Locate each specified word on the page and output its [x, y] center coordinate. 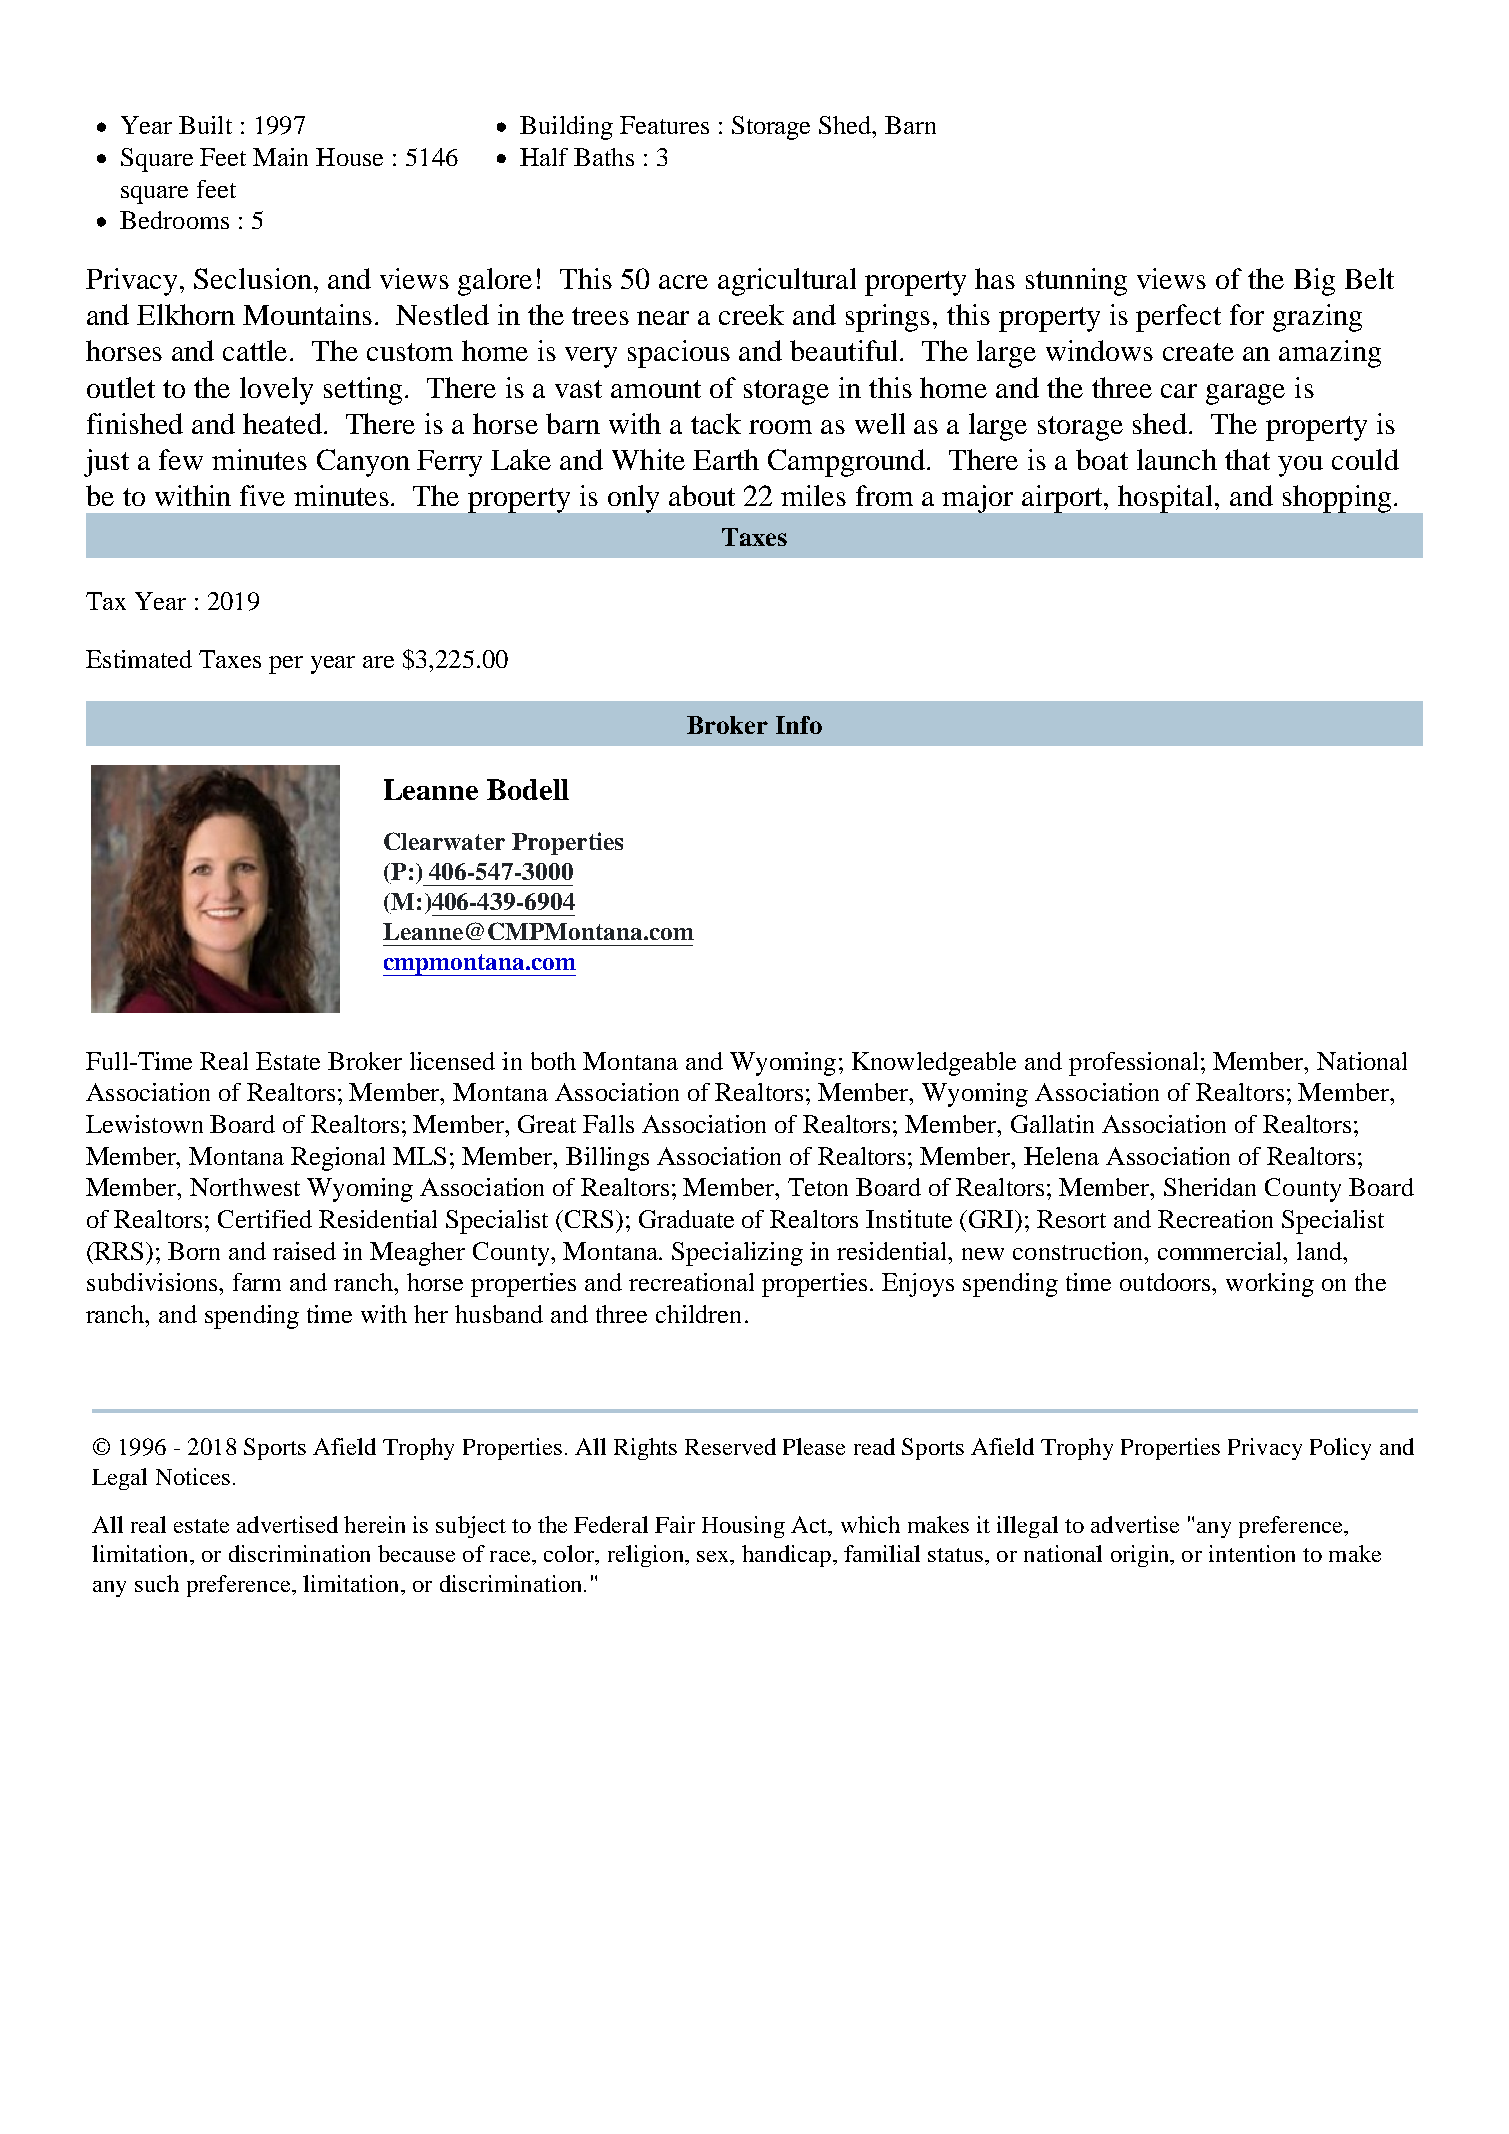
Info [799, 725]
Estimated [139, 659]
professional [1133, 1064]
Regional [338, 1159]
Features [664, 125]
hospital [1167, 499]
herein [374, 1524]
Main [280, 157]
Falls [608, 1124]
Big [1314, 282]
